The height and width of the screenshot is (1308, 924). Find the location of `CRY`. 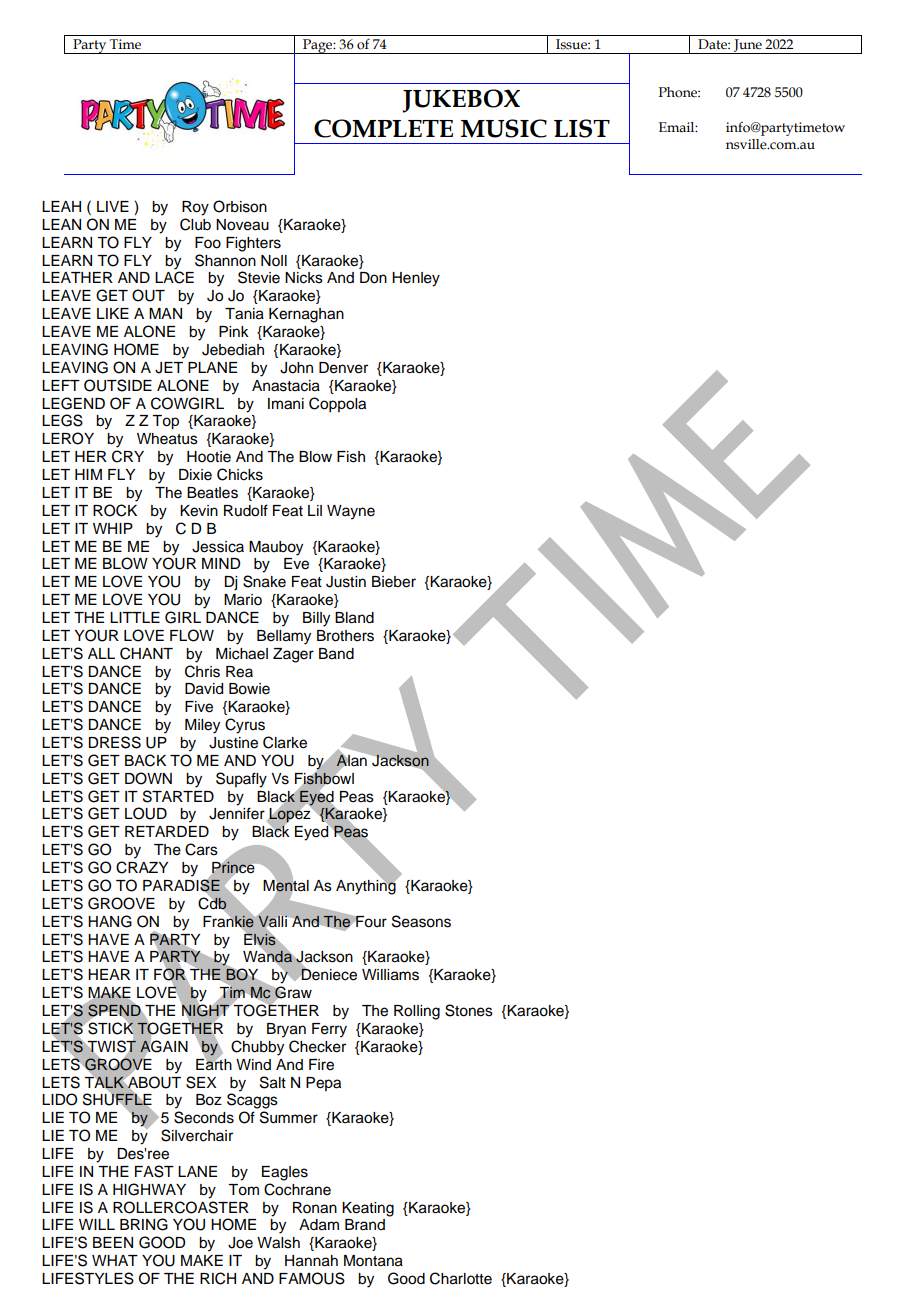

CRY is located at coordinates (128, 456).
